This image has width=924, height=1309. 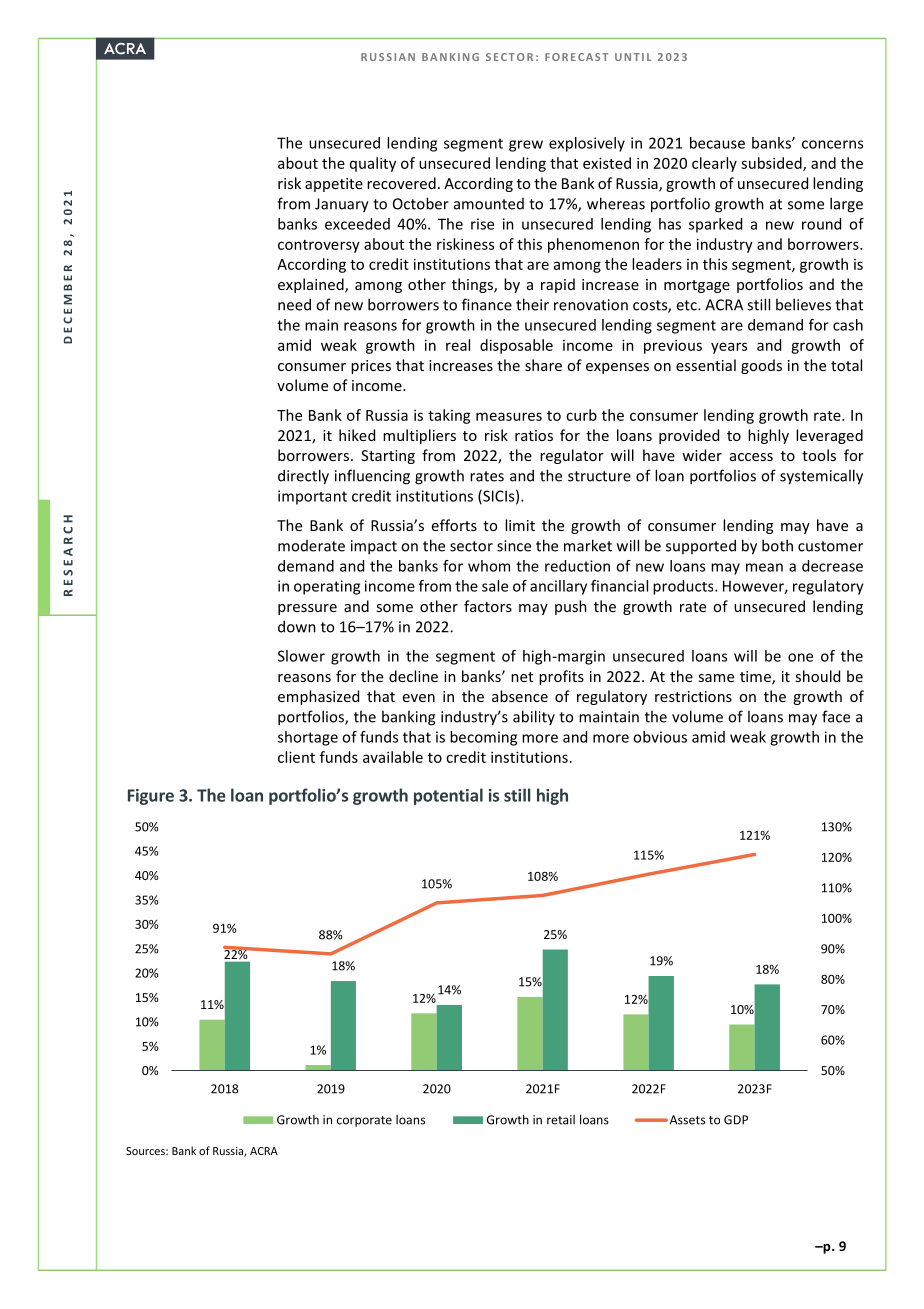 What do you see at coordinates (526, 146) in the image?
I see `grew` at bounding box center [526, 146].
